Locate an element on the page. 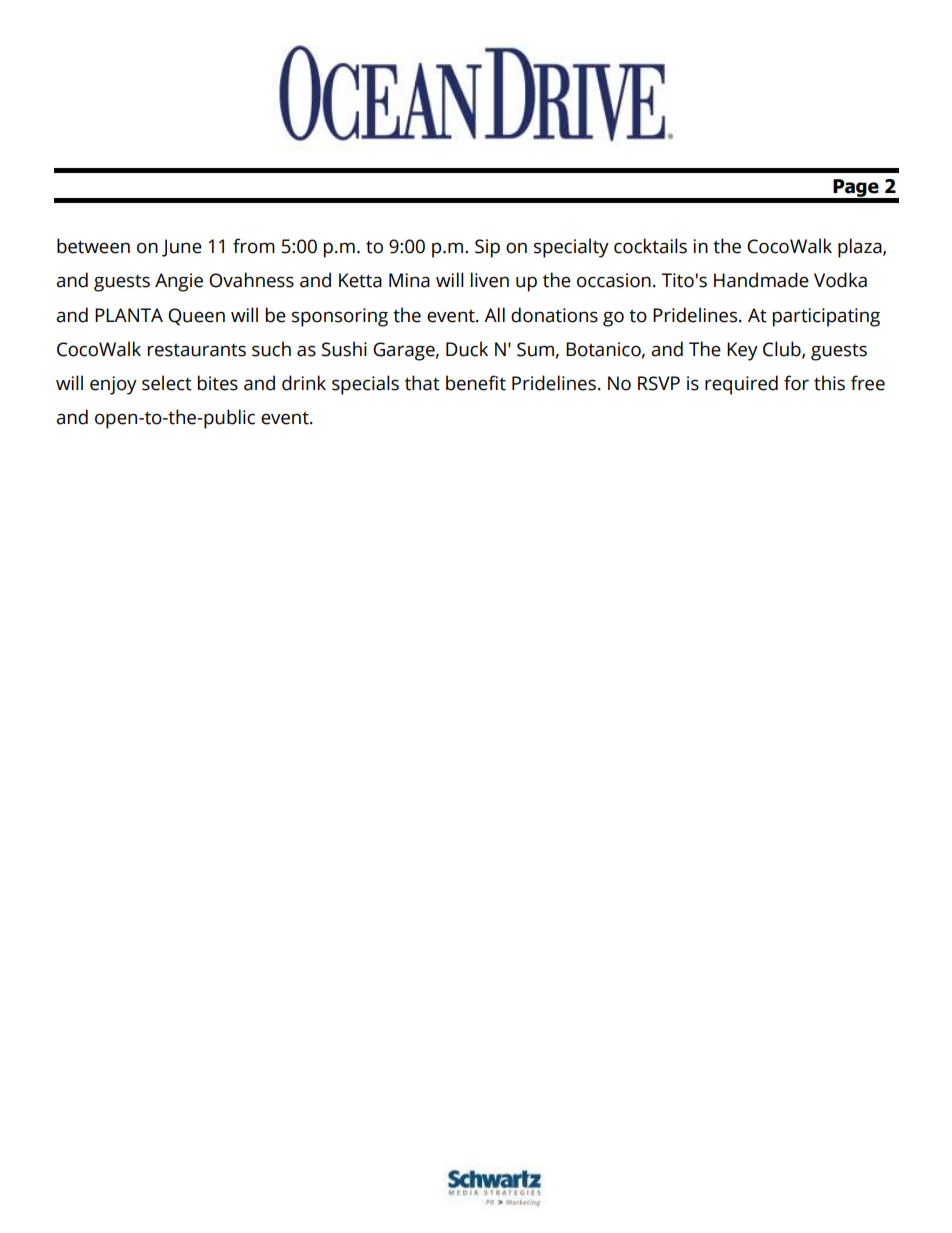  Queen is located at coordinates (196, 317).
